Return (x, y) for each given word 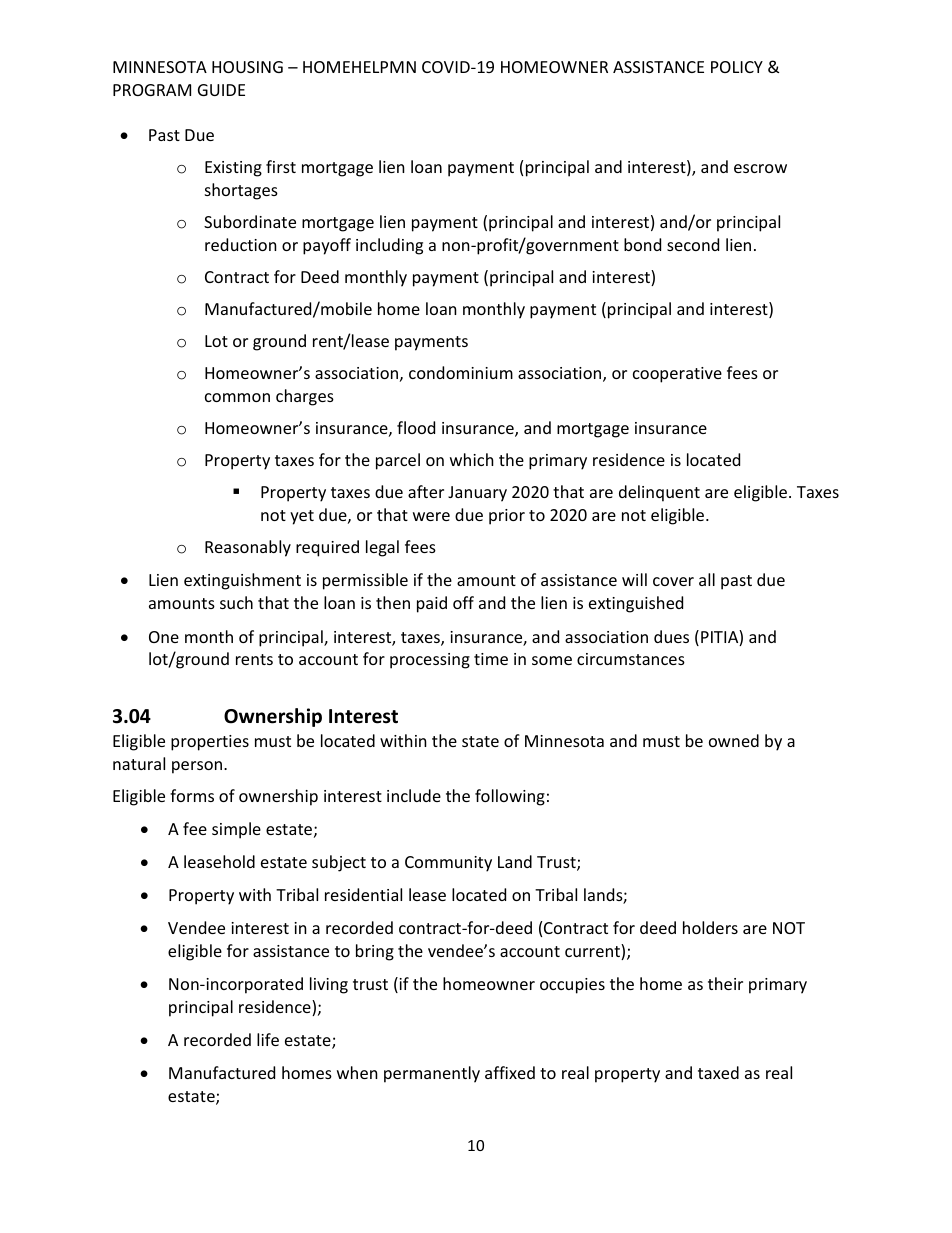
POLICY (737, 67)
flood (416, 427)
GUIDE (221, 90)
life (268, 1039)
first (281, 166)
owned (734, 740)
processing (430, 661)
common (237, 397)
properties (210, 743)
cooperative (677, 375)
